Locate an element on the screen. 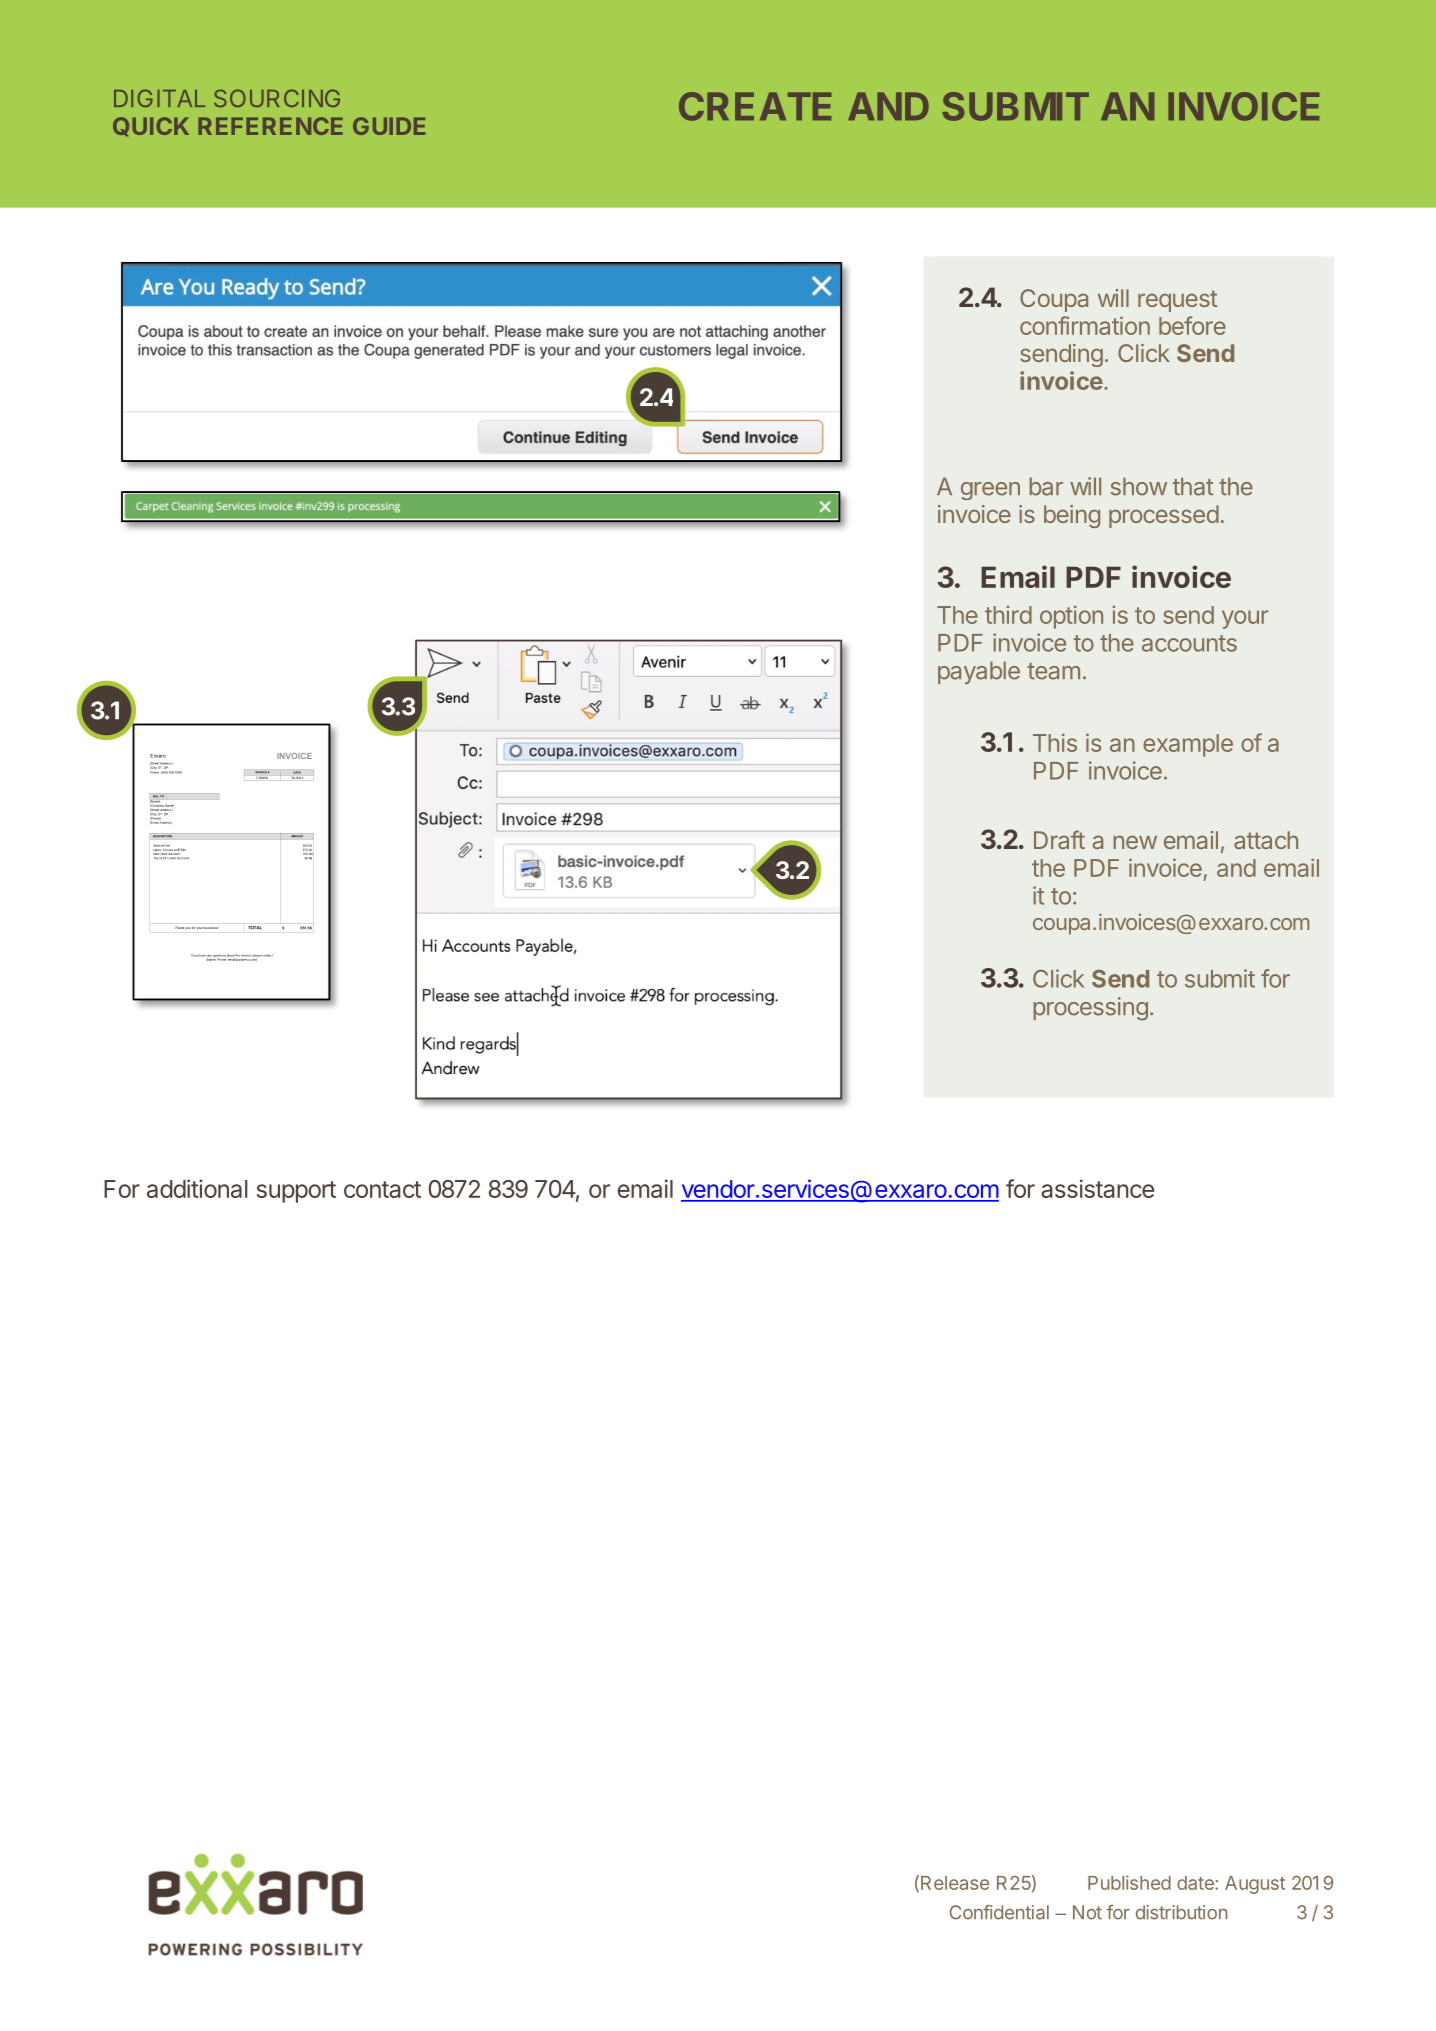  option is located at coordinates (1071, 617).
